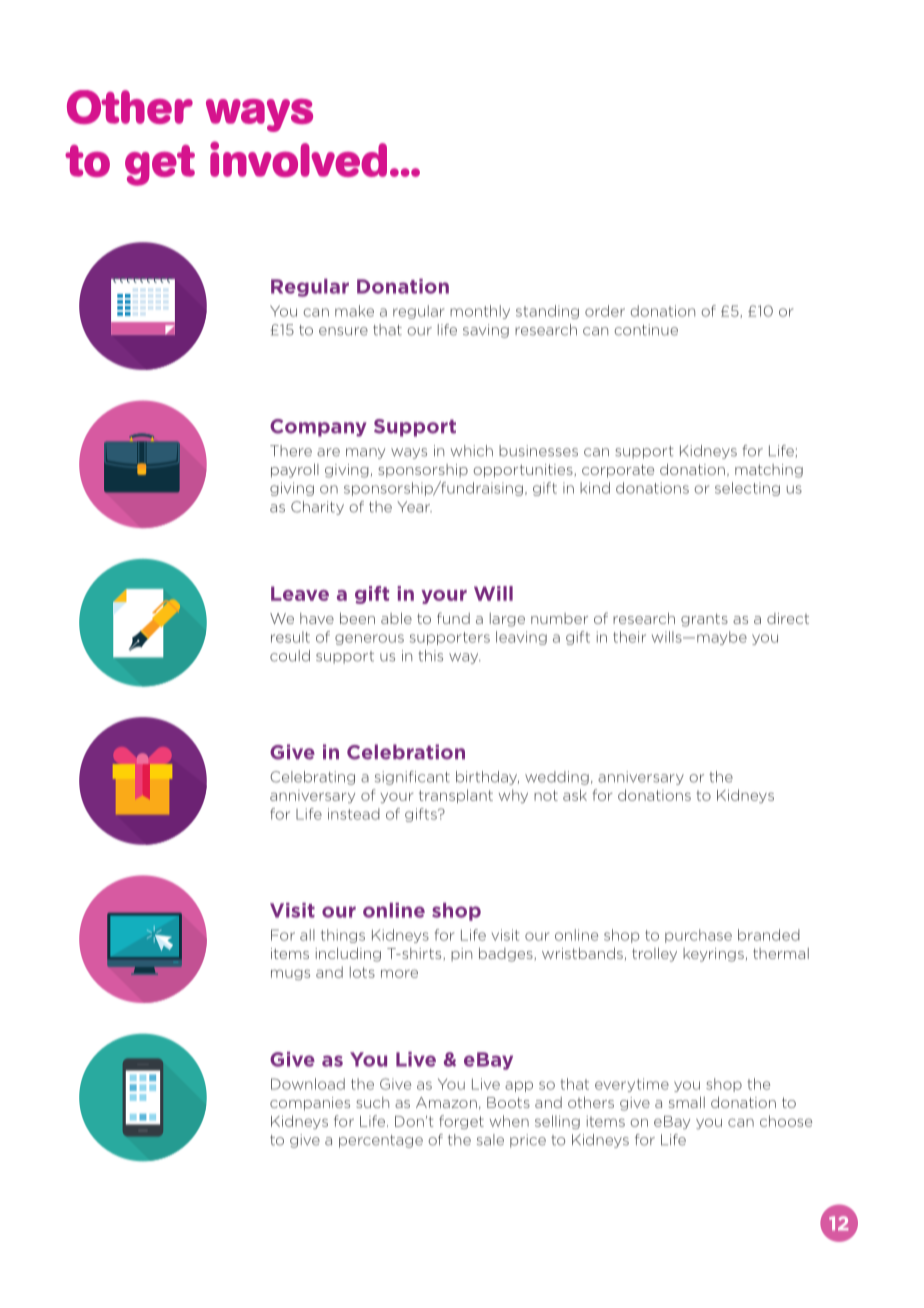 This page has width=924, height=1308. What do you see at coordinates (298, 159) in the page?
I see `involved` at bounding box center [298, 159].
